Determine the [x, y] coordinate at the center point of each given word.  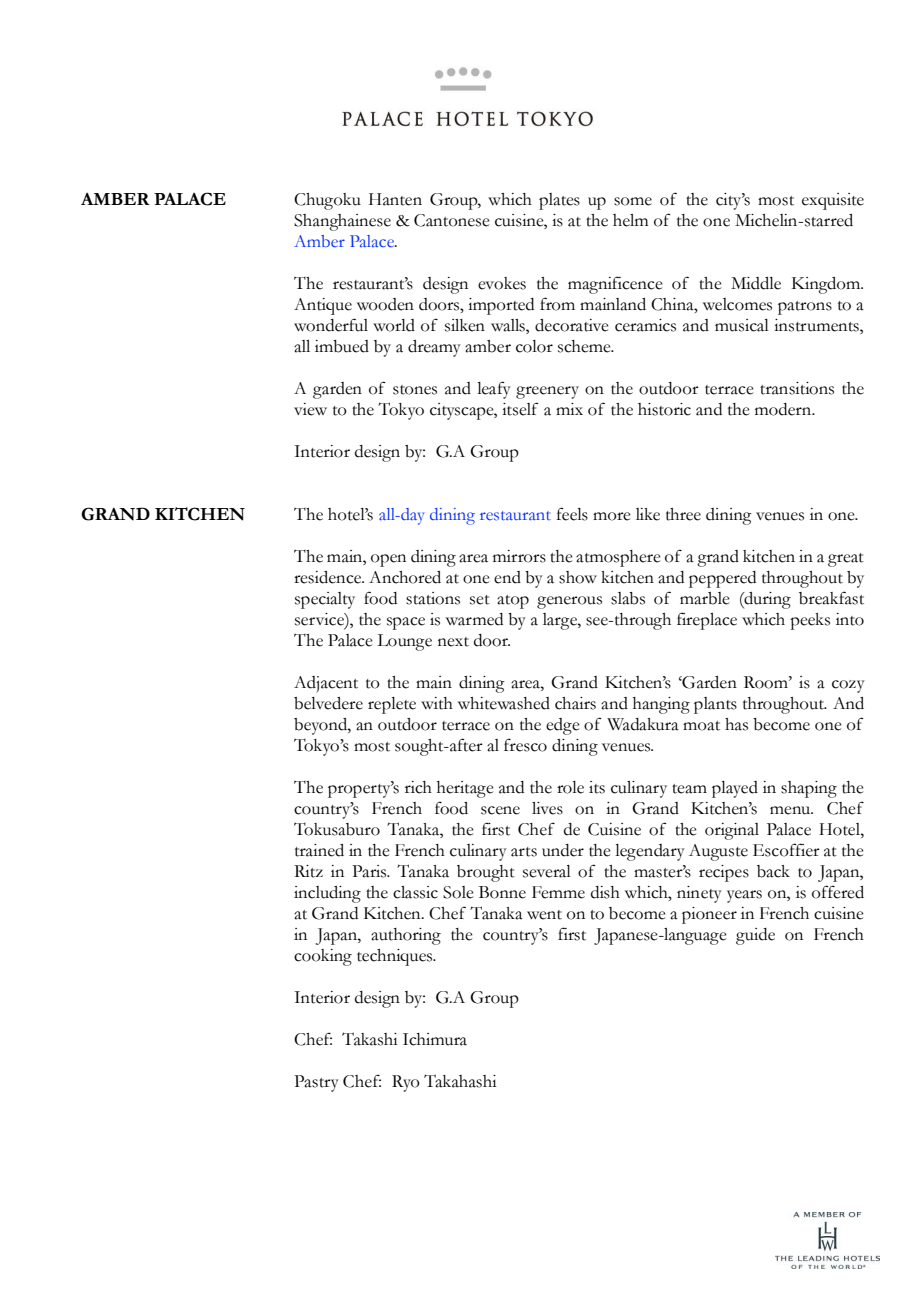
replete [392, 705]
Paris [370, 871]
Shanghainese [342, 222]
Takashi [370, 1039]
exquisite [833, 201]
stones [415, 390]
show [578, 577]
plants [715, 705]
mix [569, 409]
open [388, 560]
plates [559, 201]
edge [563, 726]
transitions [797, 388]
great [846, 560]
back [773, 871]
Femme [558, 892]
